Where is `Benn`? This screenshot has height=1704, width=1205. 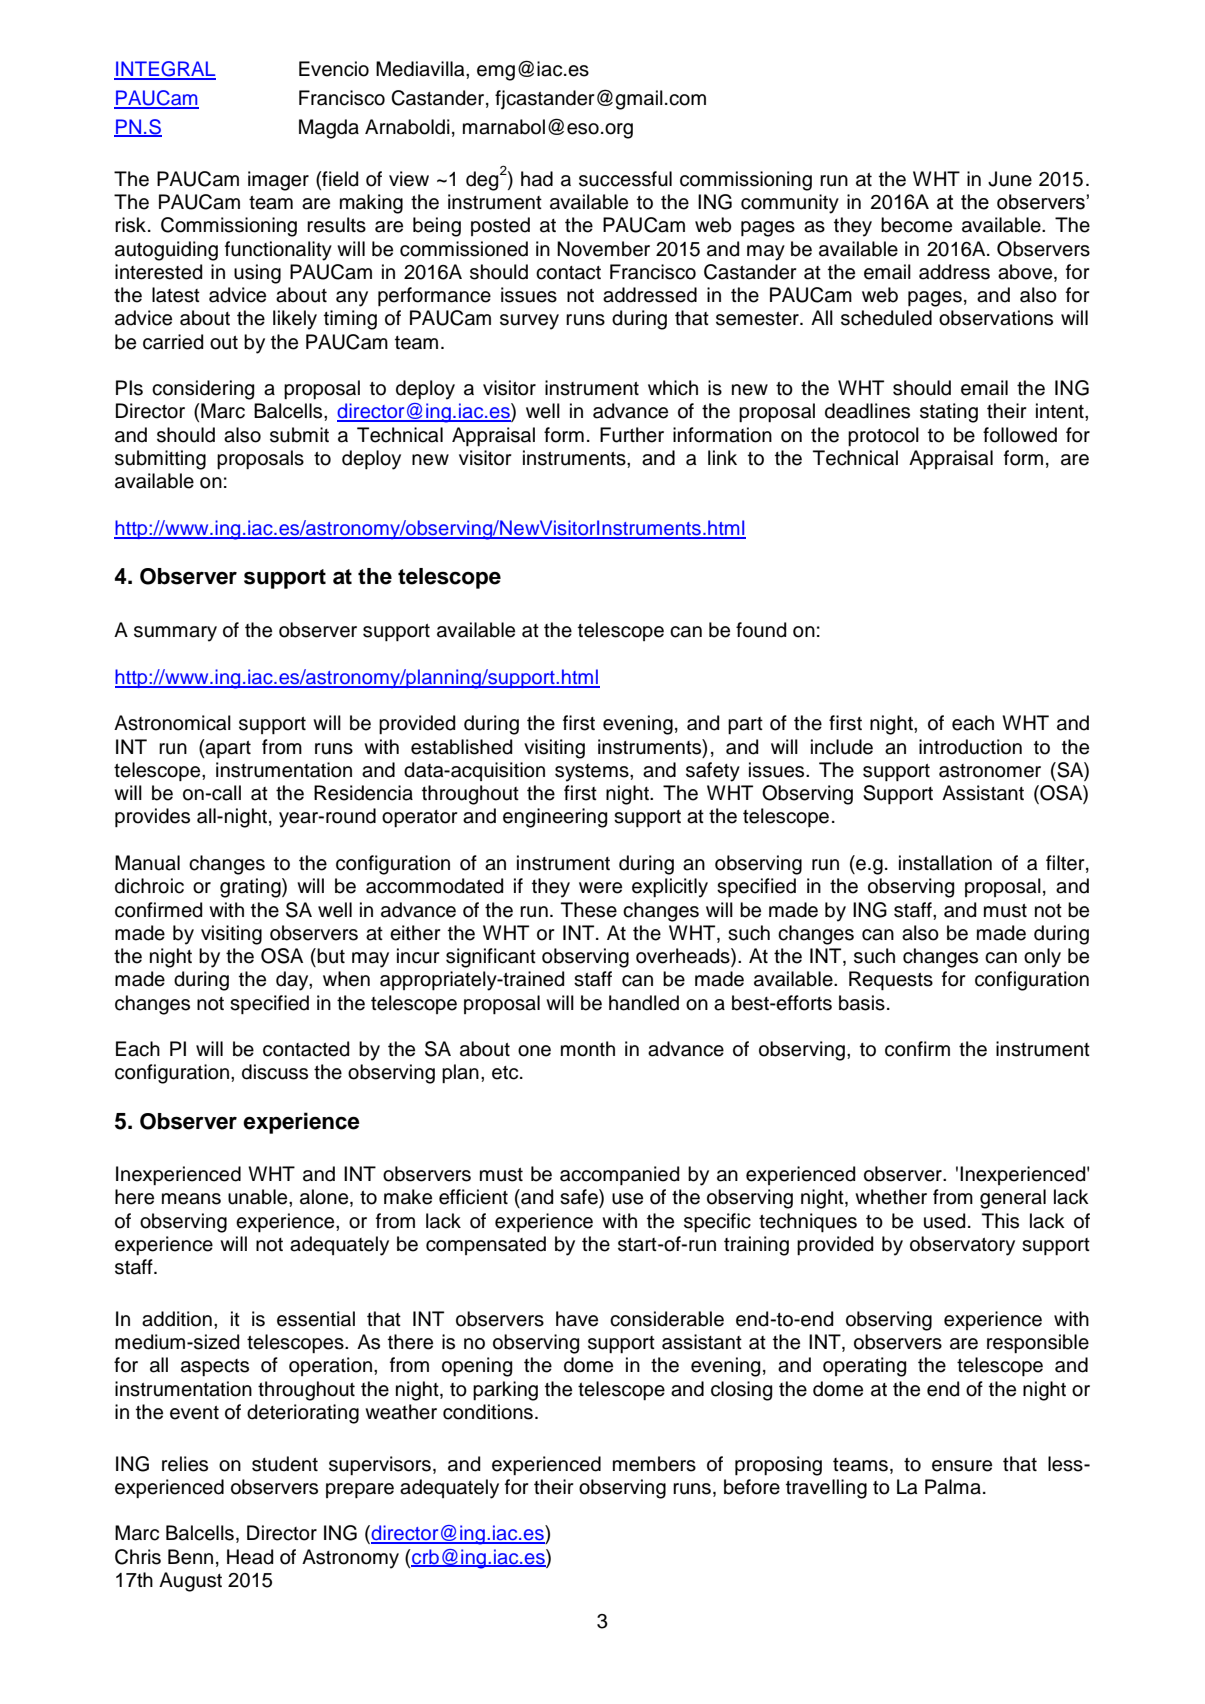
Benn is located at coordinates (190, 1557).
